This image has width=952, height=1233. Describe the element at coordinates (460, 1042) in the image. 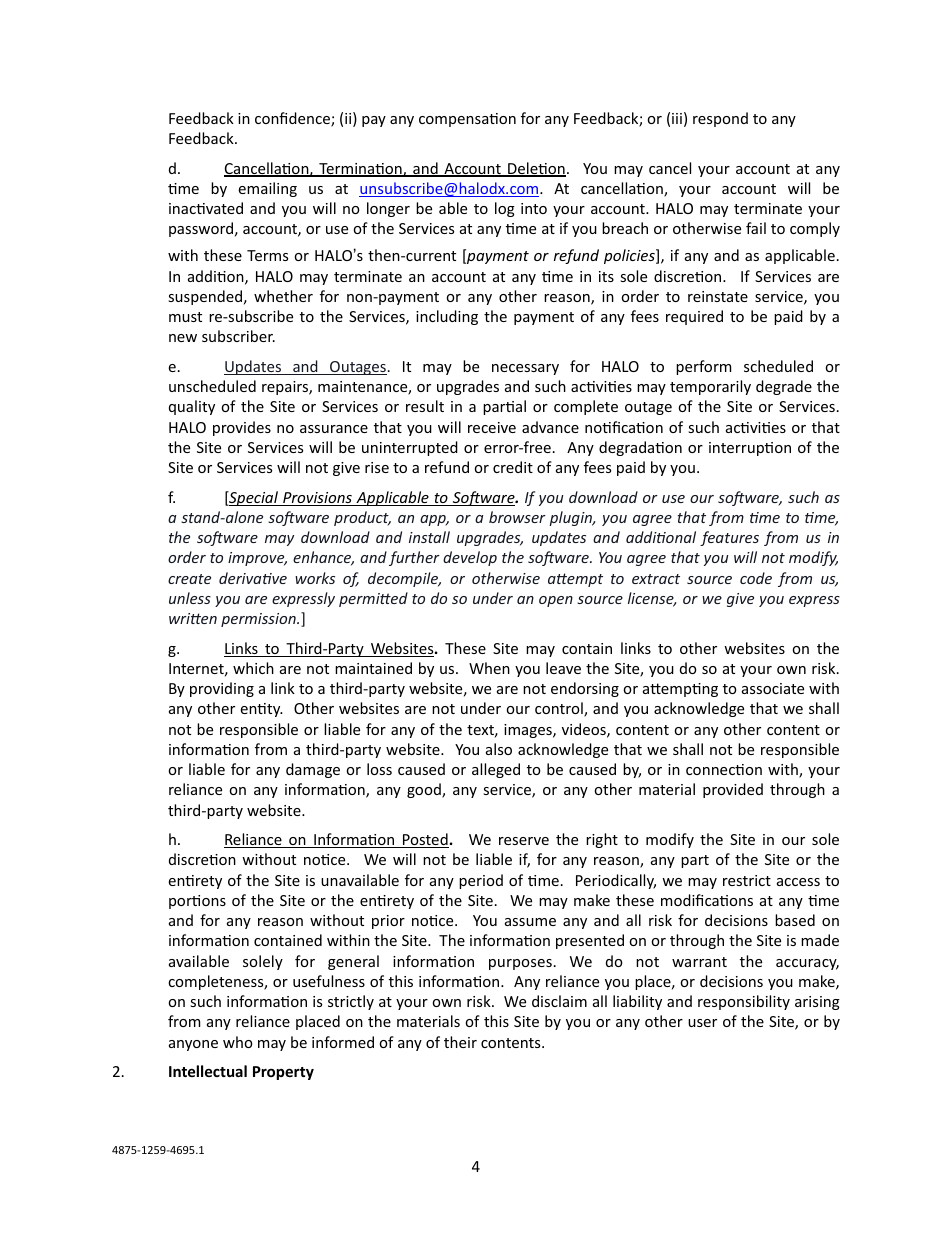

I see `their` at that location.
